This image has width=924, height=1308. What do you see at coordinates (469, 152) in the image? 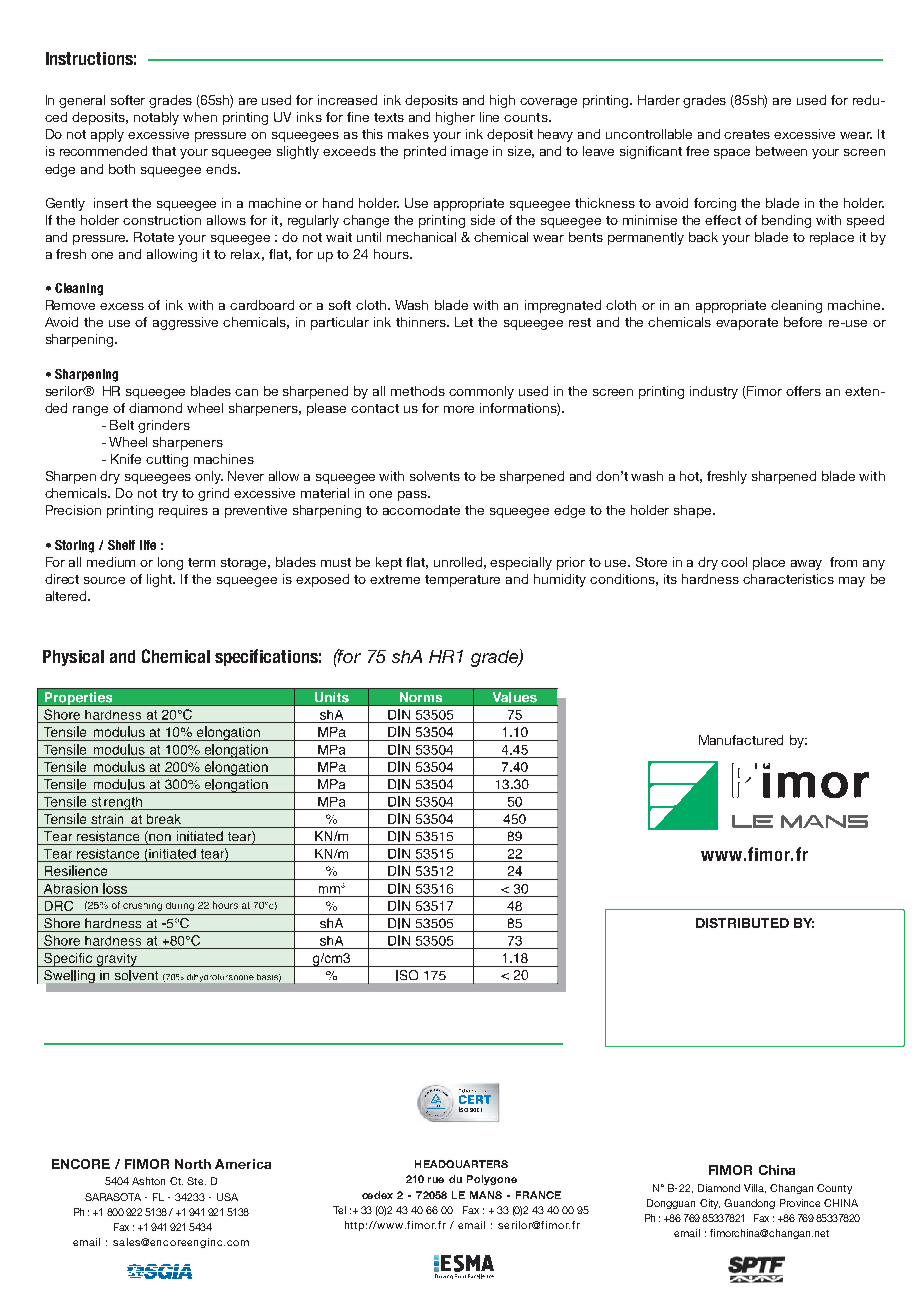
I see `image` at bounding box center [469, 152].
